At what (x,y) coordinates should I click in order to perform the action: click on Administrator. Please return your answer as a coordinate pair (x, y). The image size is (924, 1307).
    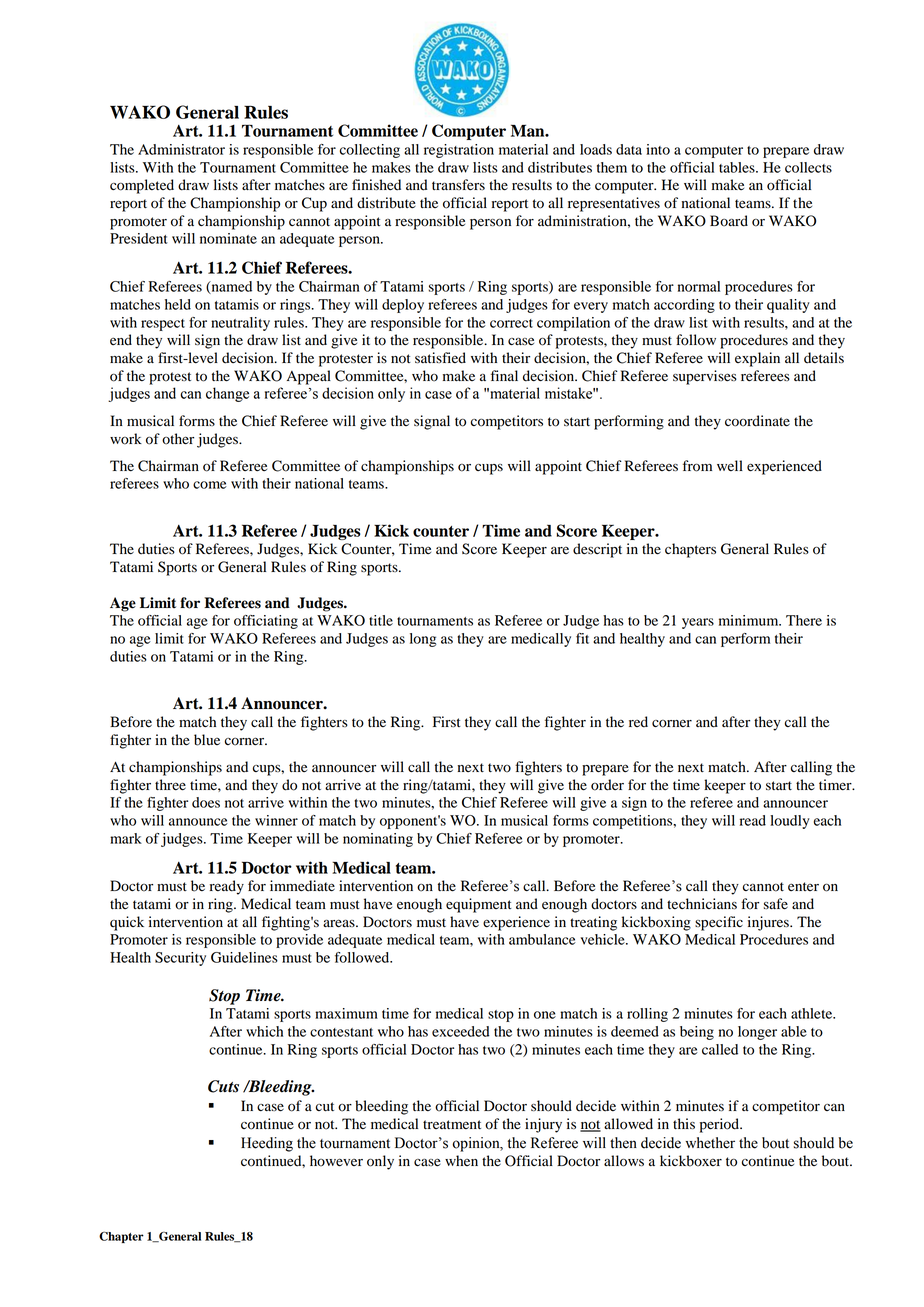
    Looking at the image, I should click on (181, 149).
